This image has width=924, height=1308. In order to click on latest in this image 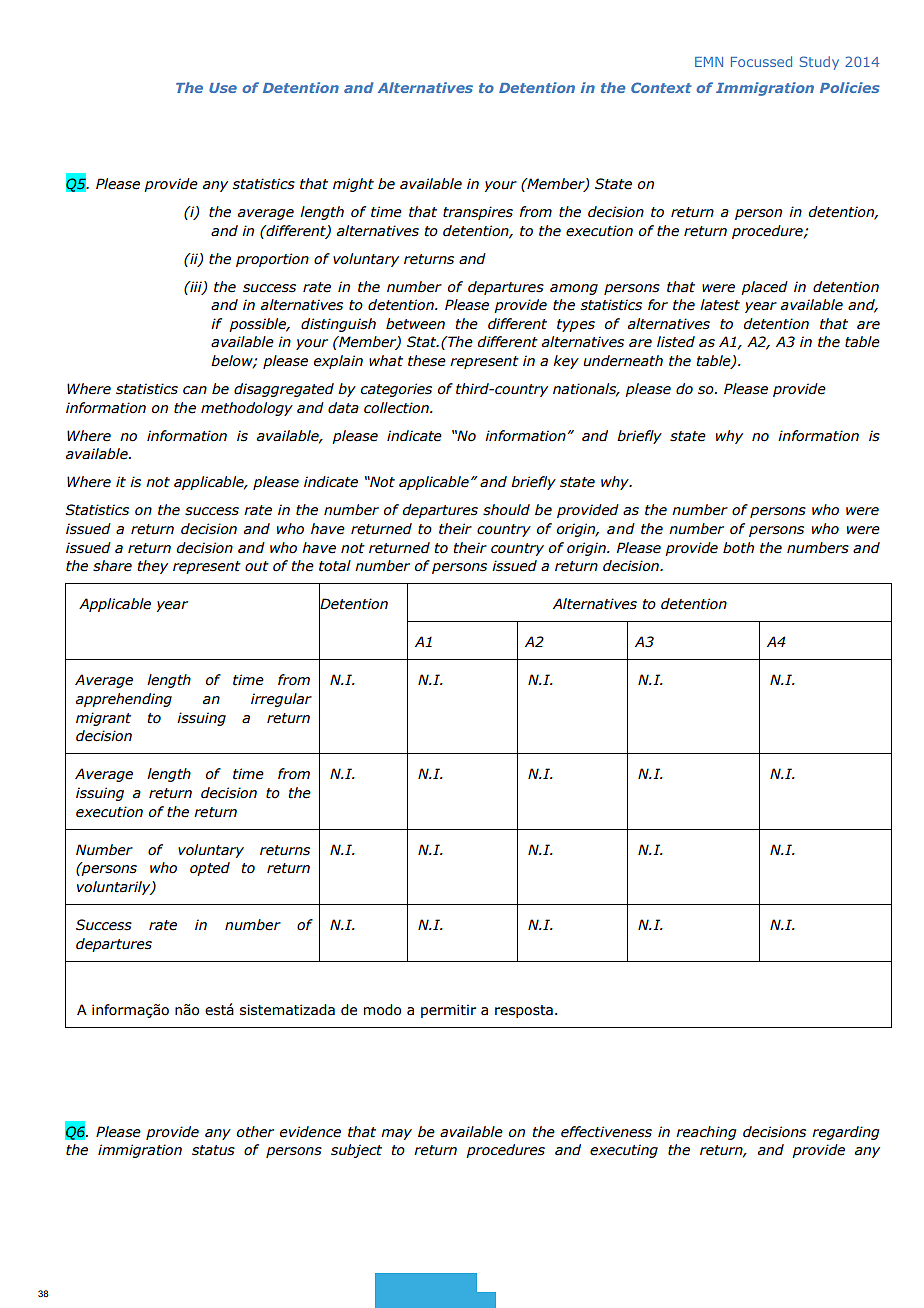, I will do `click(720, 305)`.
